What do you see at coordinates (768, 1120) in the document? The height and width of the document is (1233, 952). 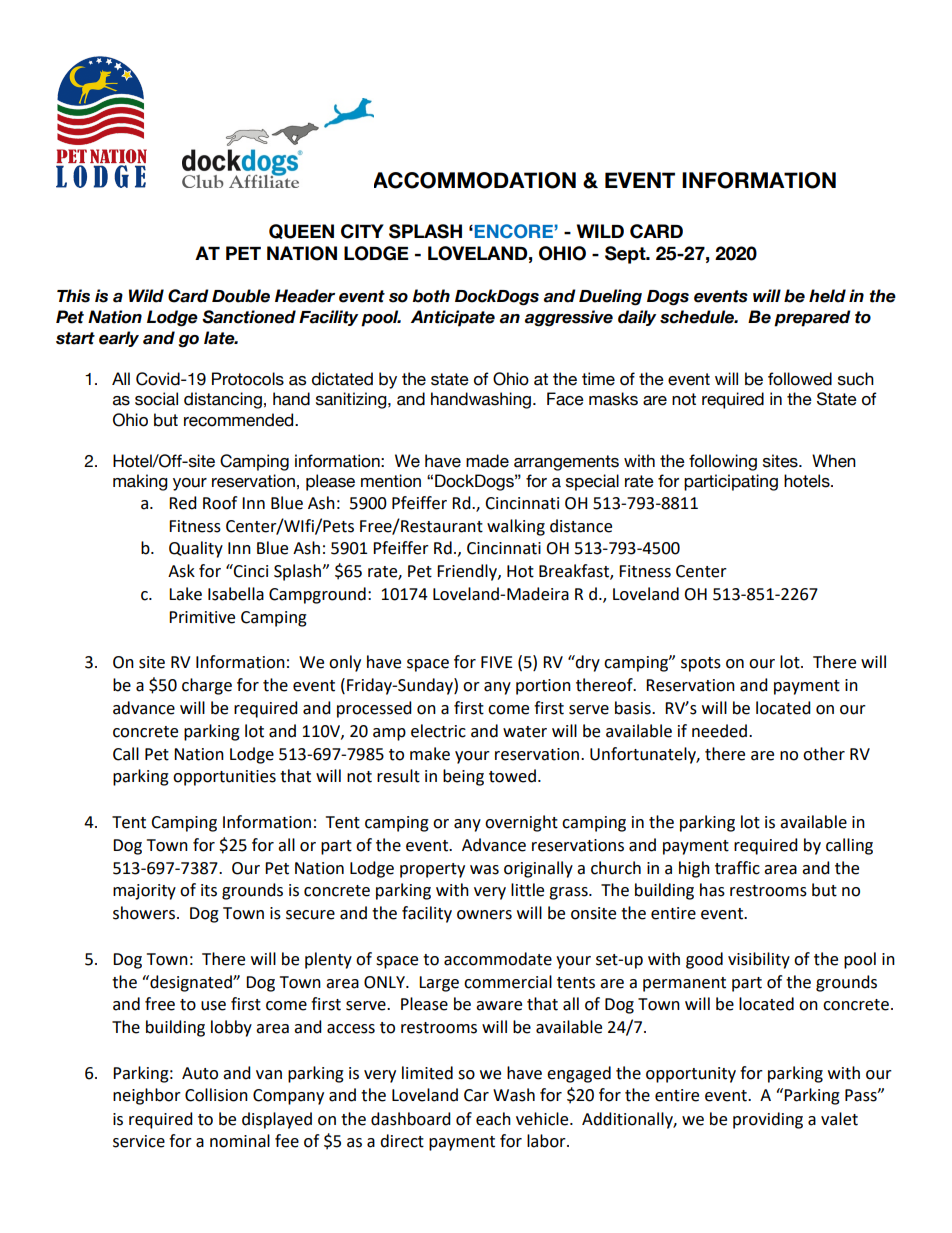 I see `providing` at bounding box center [768, 1120].
